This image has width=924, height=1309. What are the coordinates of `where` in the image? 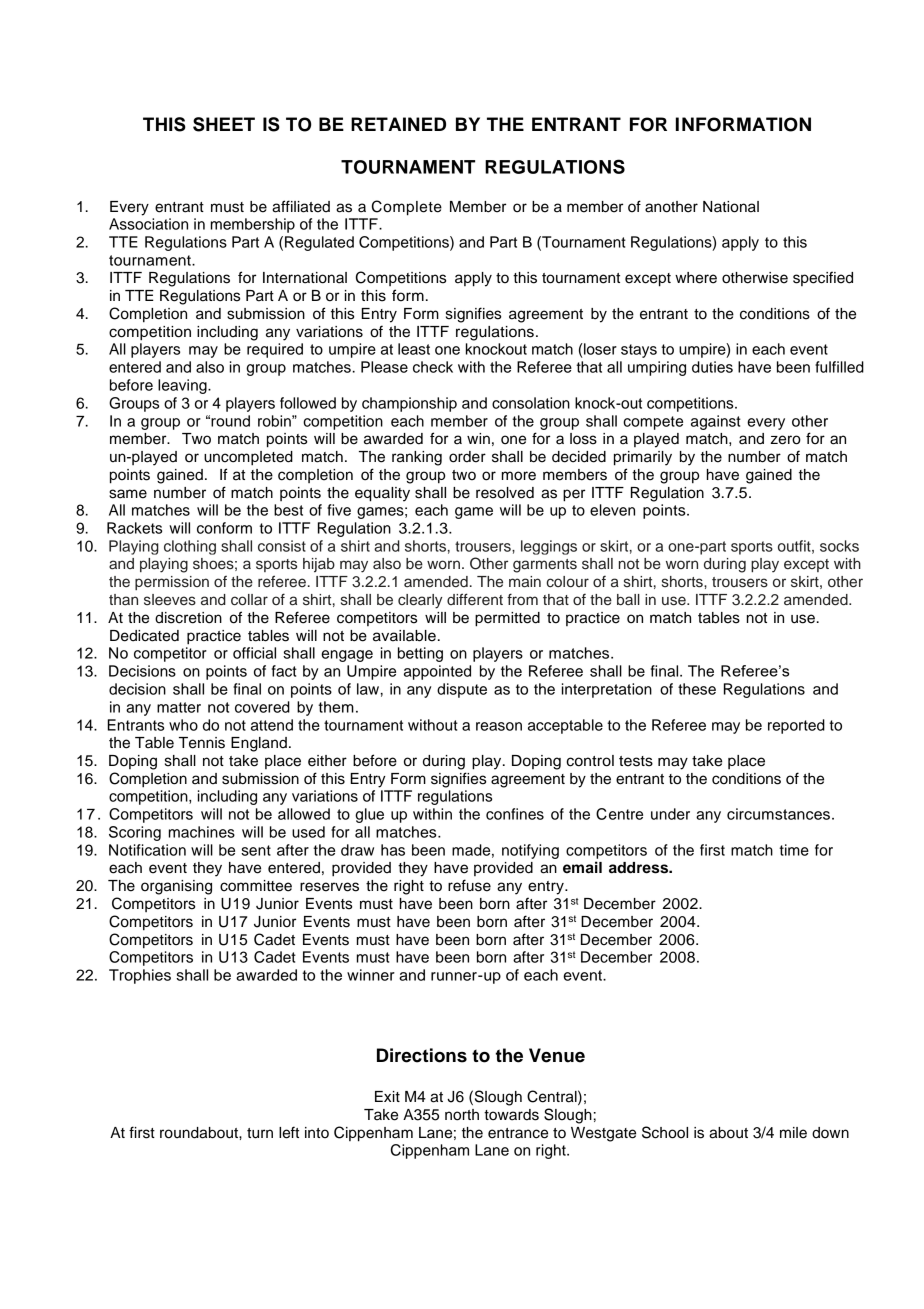 It's located at (696, 278).
